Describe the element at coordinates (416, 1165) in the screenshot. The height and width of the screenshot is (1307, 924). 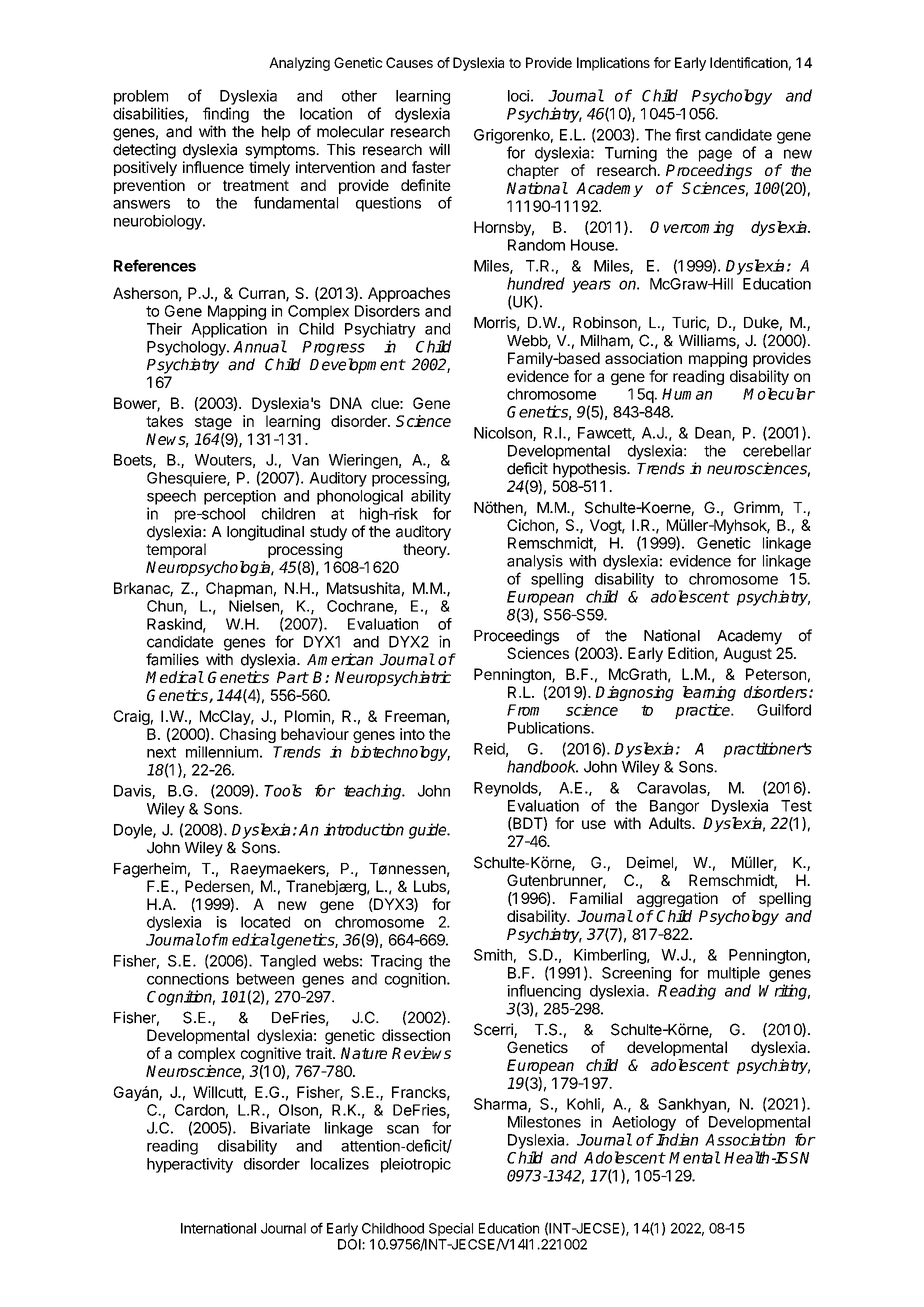
I see `pleiotropic` at that location.
